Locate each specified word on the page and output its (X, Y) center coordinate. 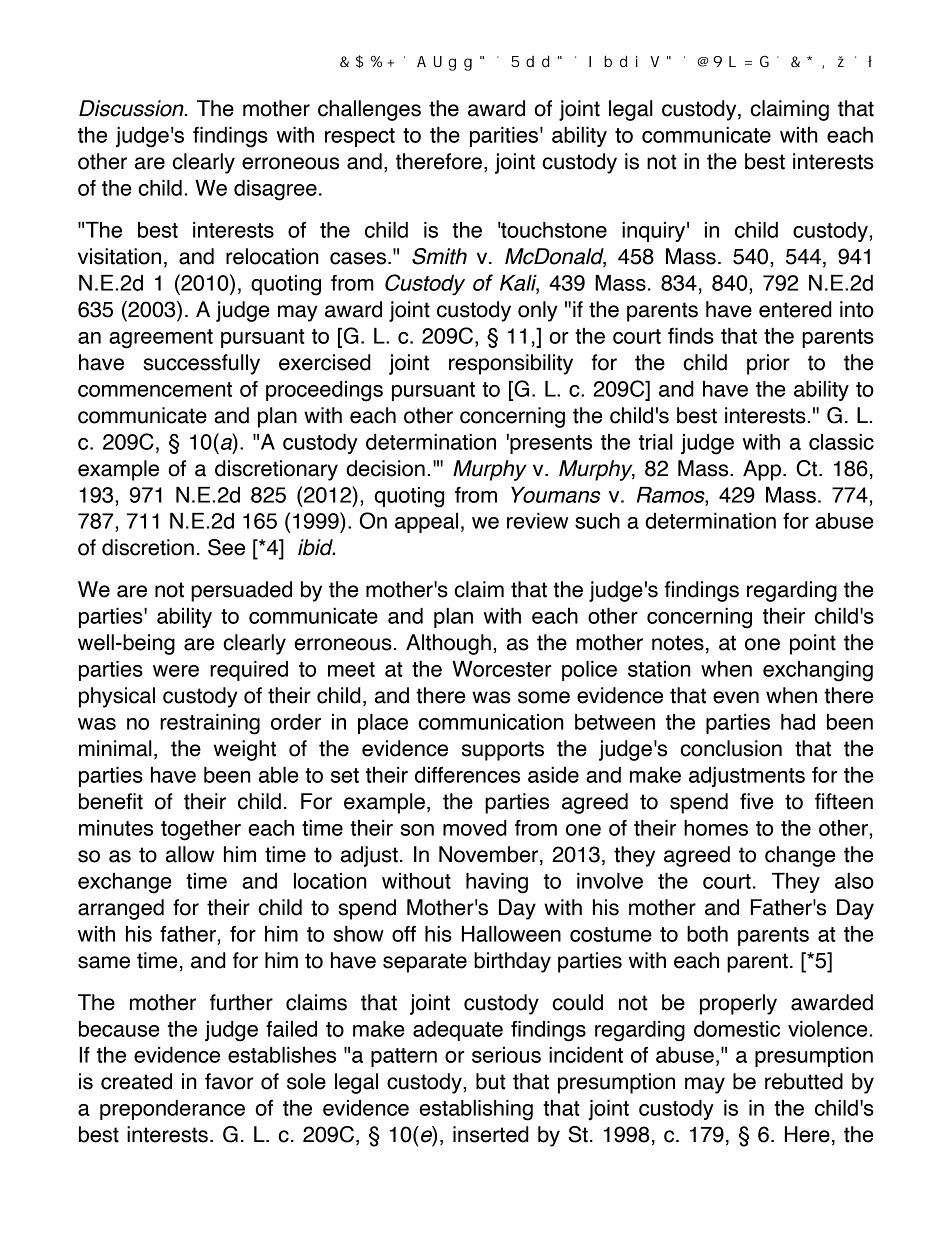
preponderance (172, 1110)
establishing (476, 1110)
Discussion (132, 108)
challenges (369, 110)
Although (448, 644)
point (813, 644)
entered (795, 309)
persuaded (241, 591)
